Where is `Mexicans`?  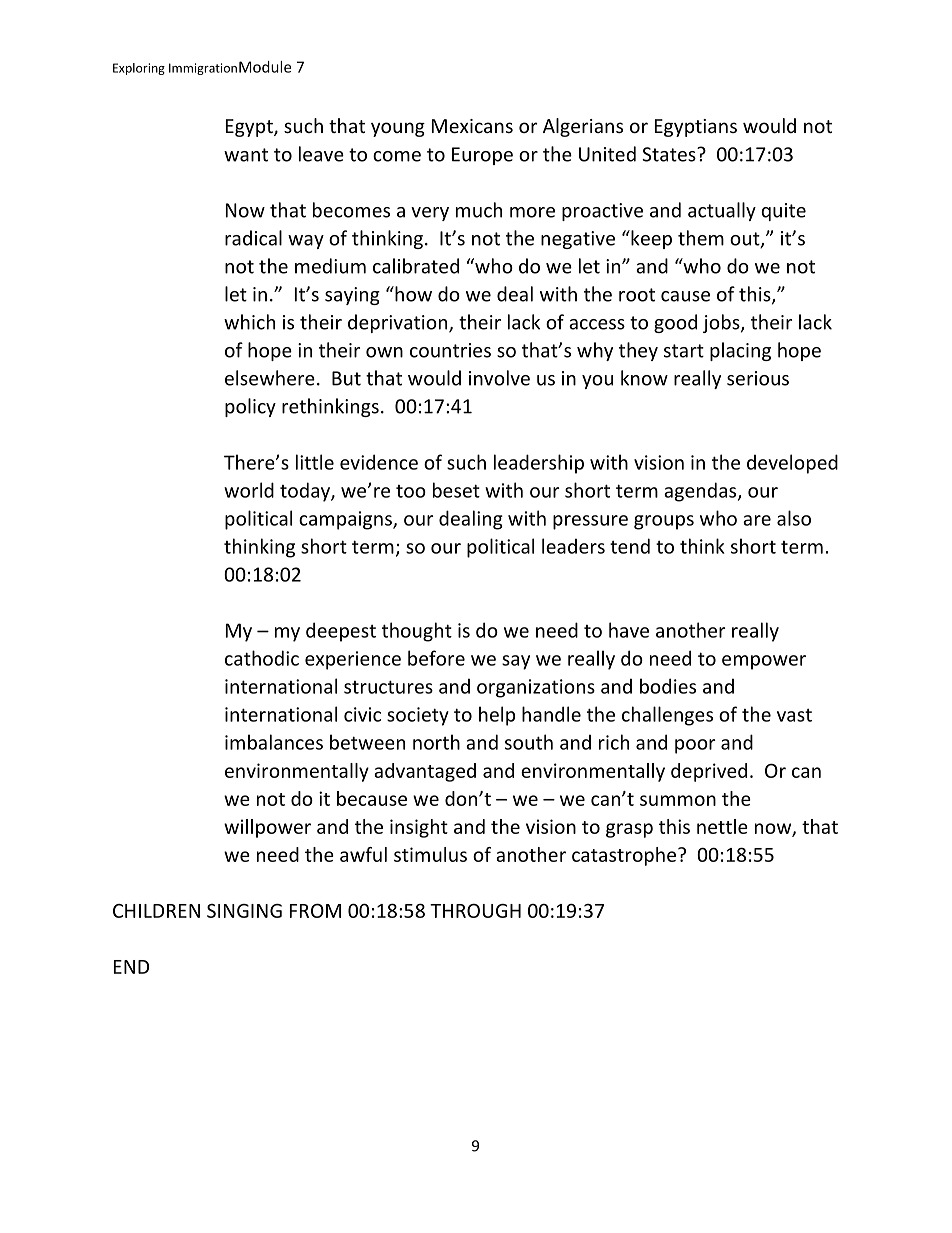 Mexicans is located at coordinates (472, 126).
